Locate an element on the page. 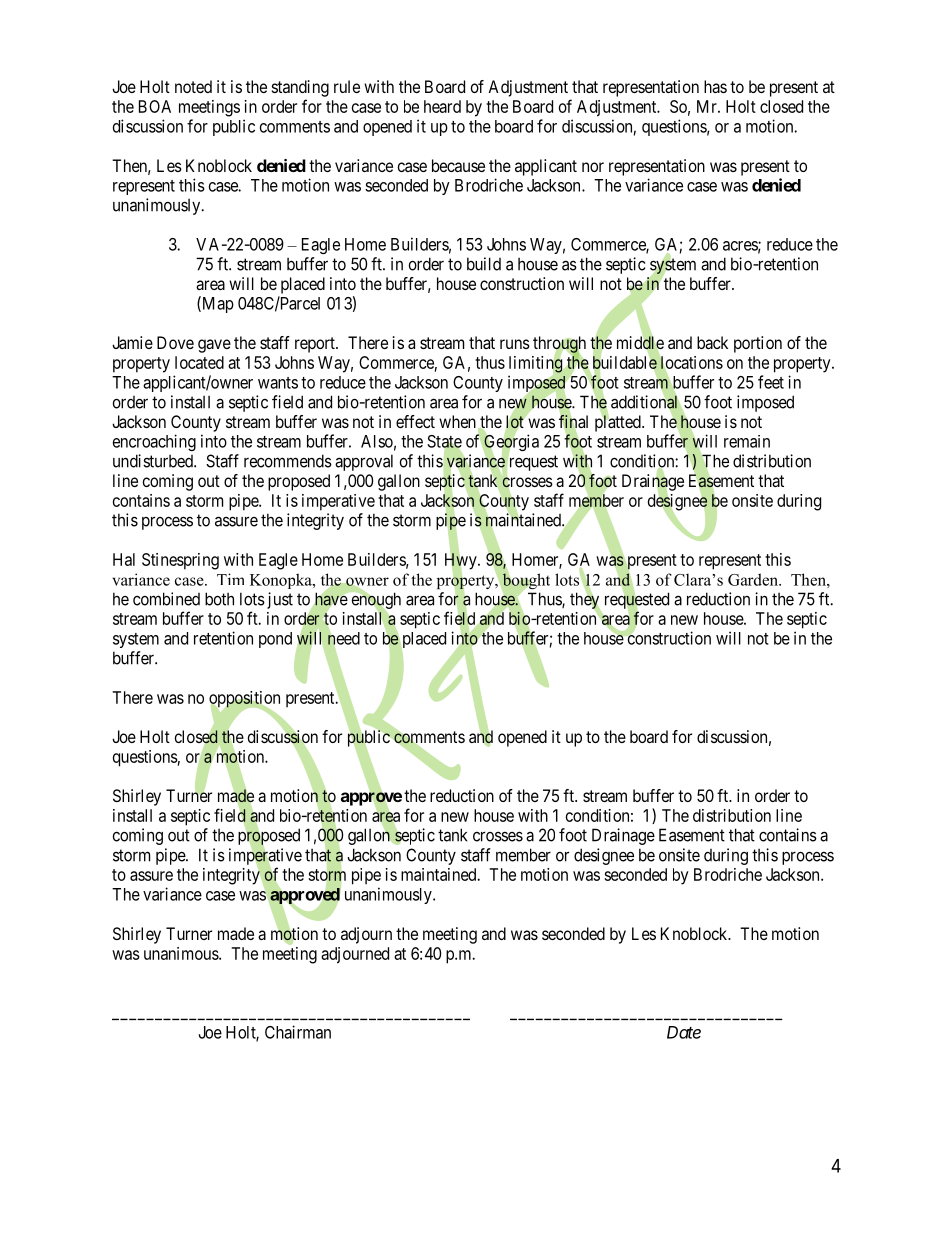 Image resolution: width=952 pixels, height=1233 pixels. they is located at coordinates (585, 601).
